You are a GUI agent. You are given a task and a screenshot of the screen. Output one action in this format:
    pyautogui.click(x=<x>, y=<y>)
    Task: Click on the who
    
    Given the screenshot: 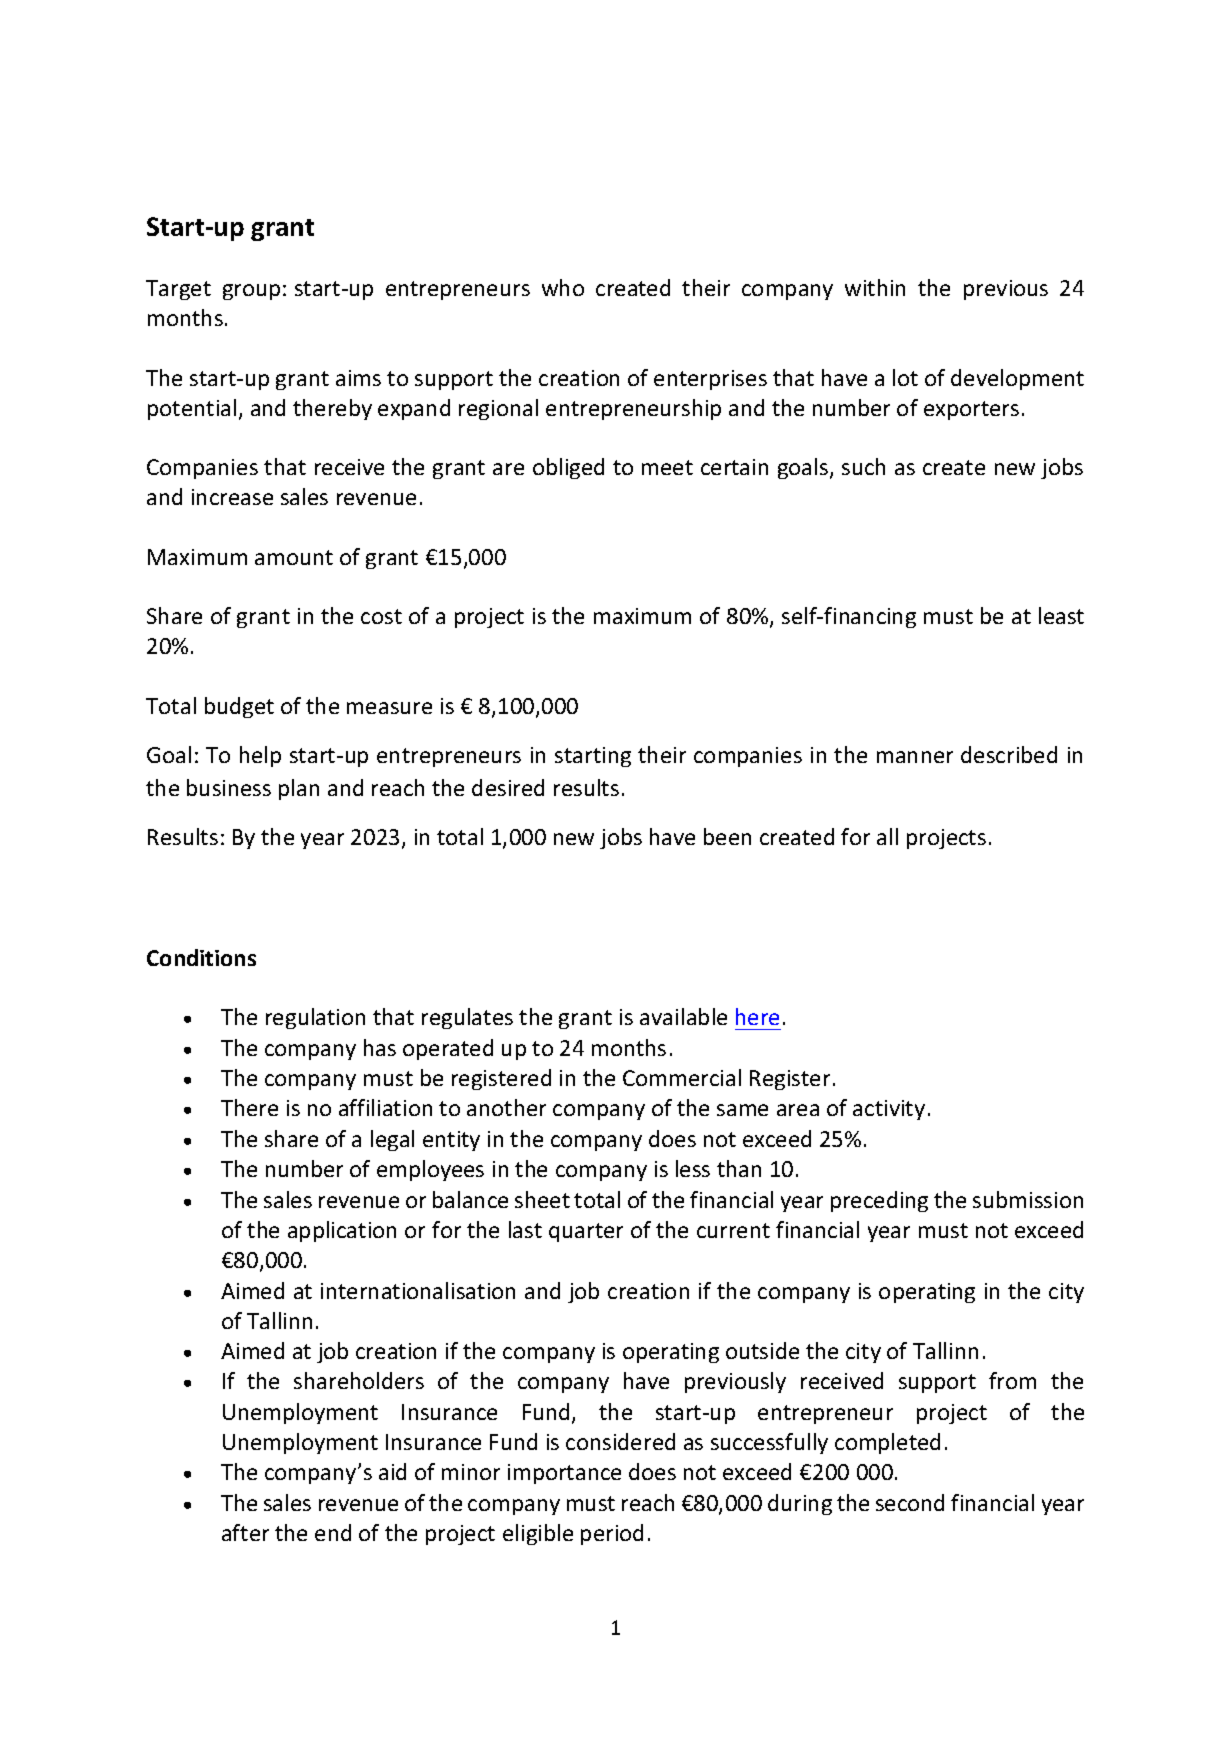 What is the action you would take?
    pyautogui.click(x=563, y=287)
